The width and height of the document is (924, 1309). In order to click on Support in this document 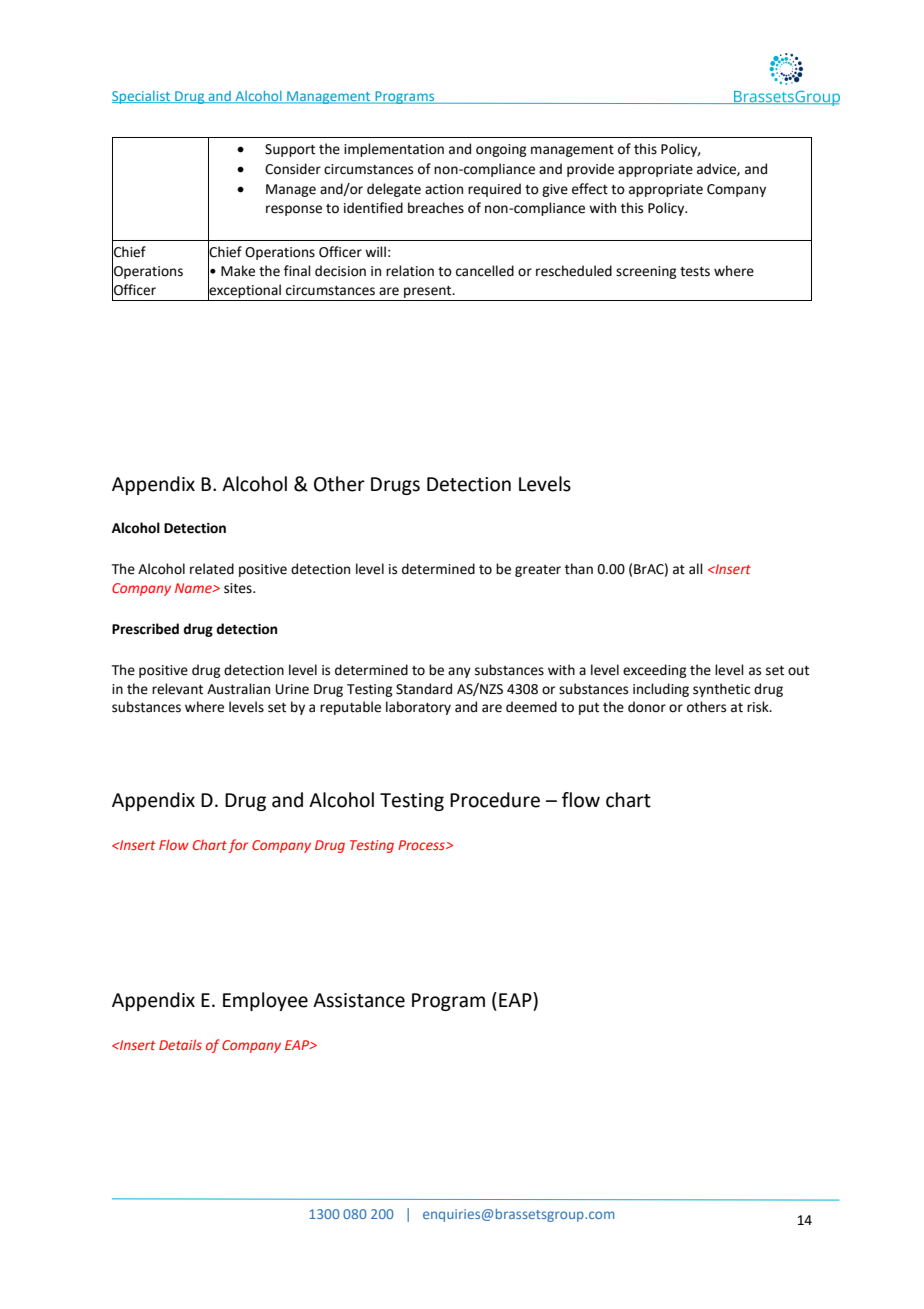, I will do `click(290, 150)`.
